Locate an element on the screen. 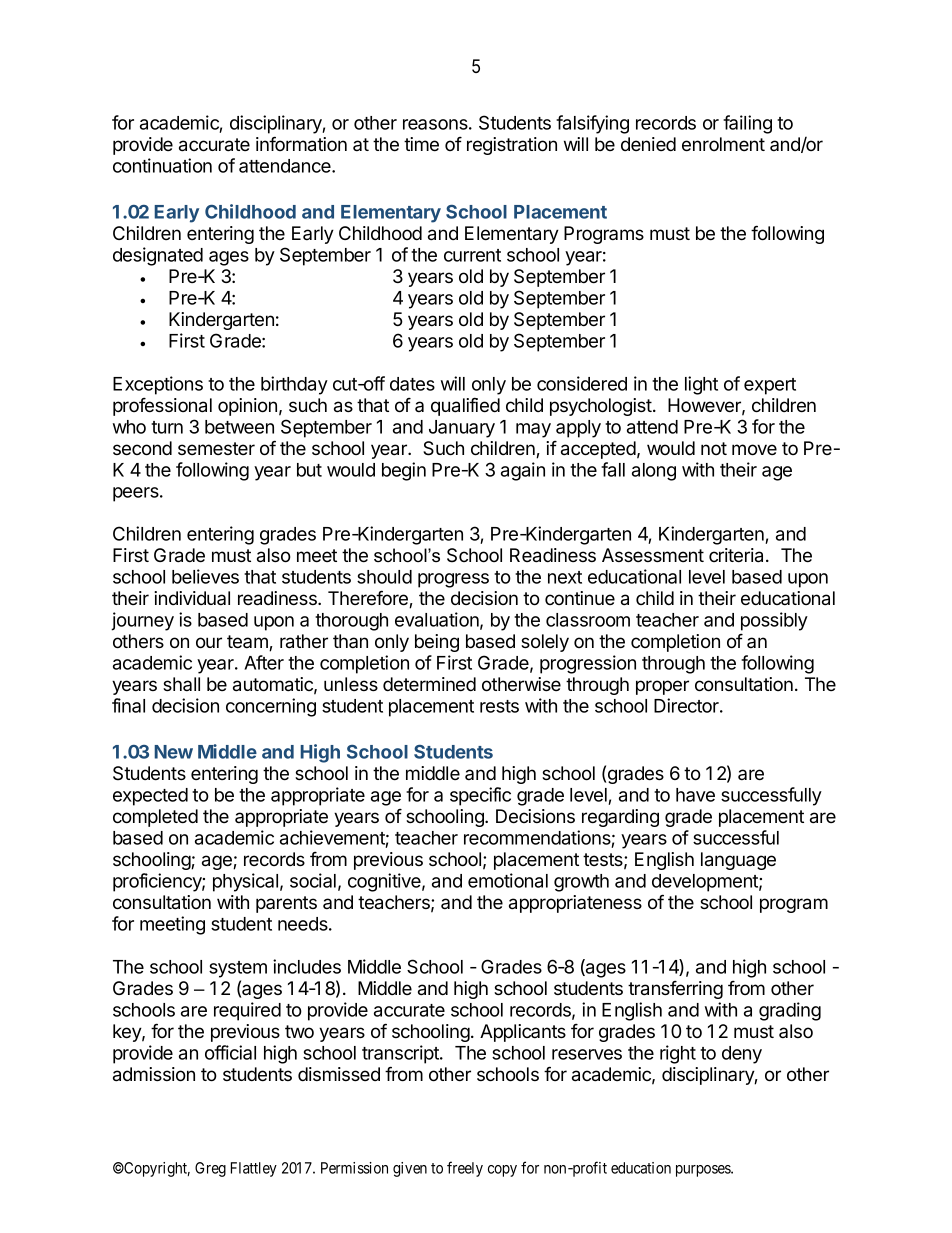  physical is located at coordinates (245, 882).
